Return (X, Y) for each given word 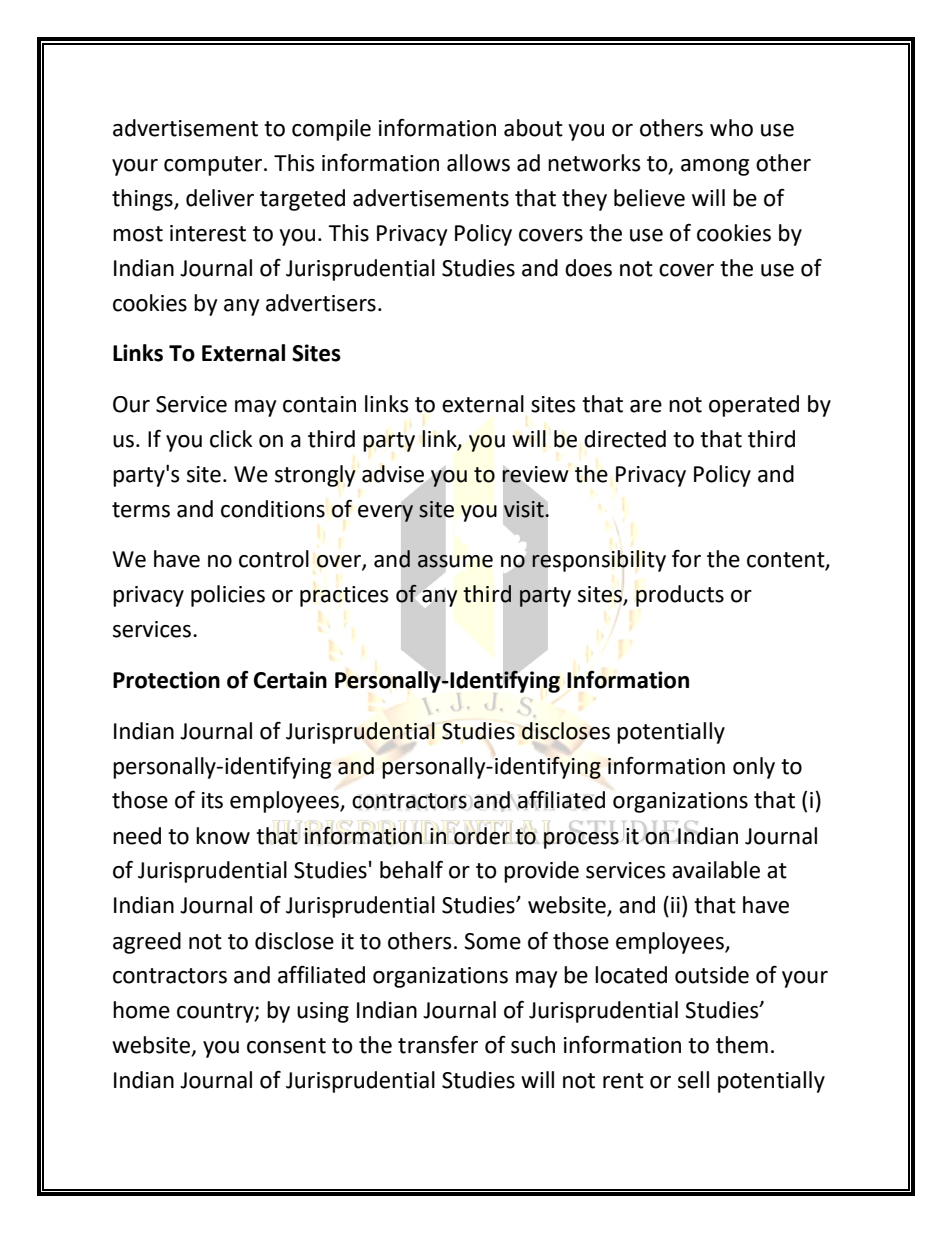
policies (228, 596)
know (223, 836)
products (680, 596)
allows (478, 163)
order (482, 836)
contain (319, 404)
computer (214, 166)
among (715, 167)
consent (286, 1046)
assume (455, 561)
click (231, 439)
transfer (438, 1045)
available (716, 870)
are (646, 406)
